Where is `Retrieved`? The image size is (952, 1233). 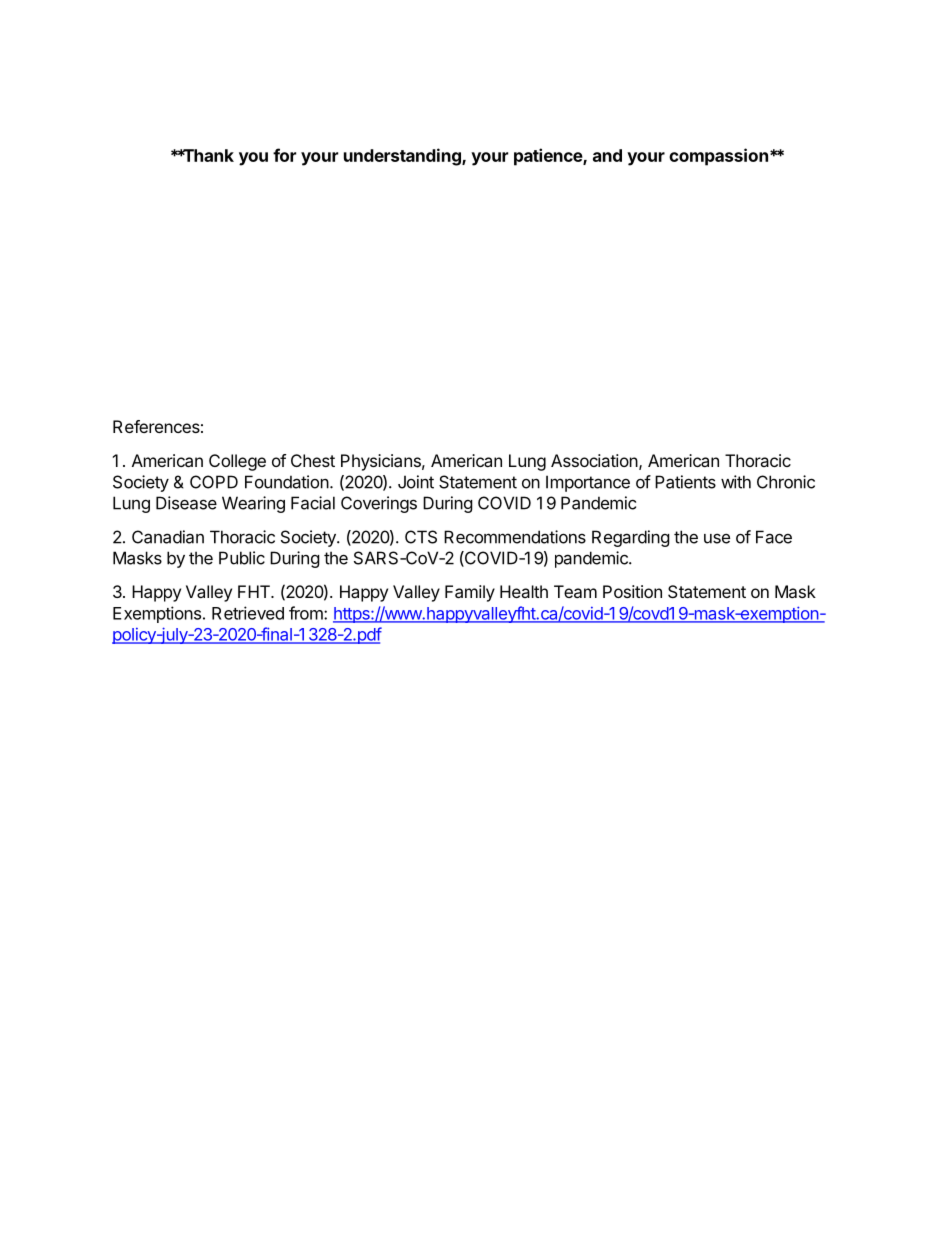
Retrieved is located at coordinates (248, 613).
